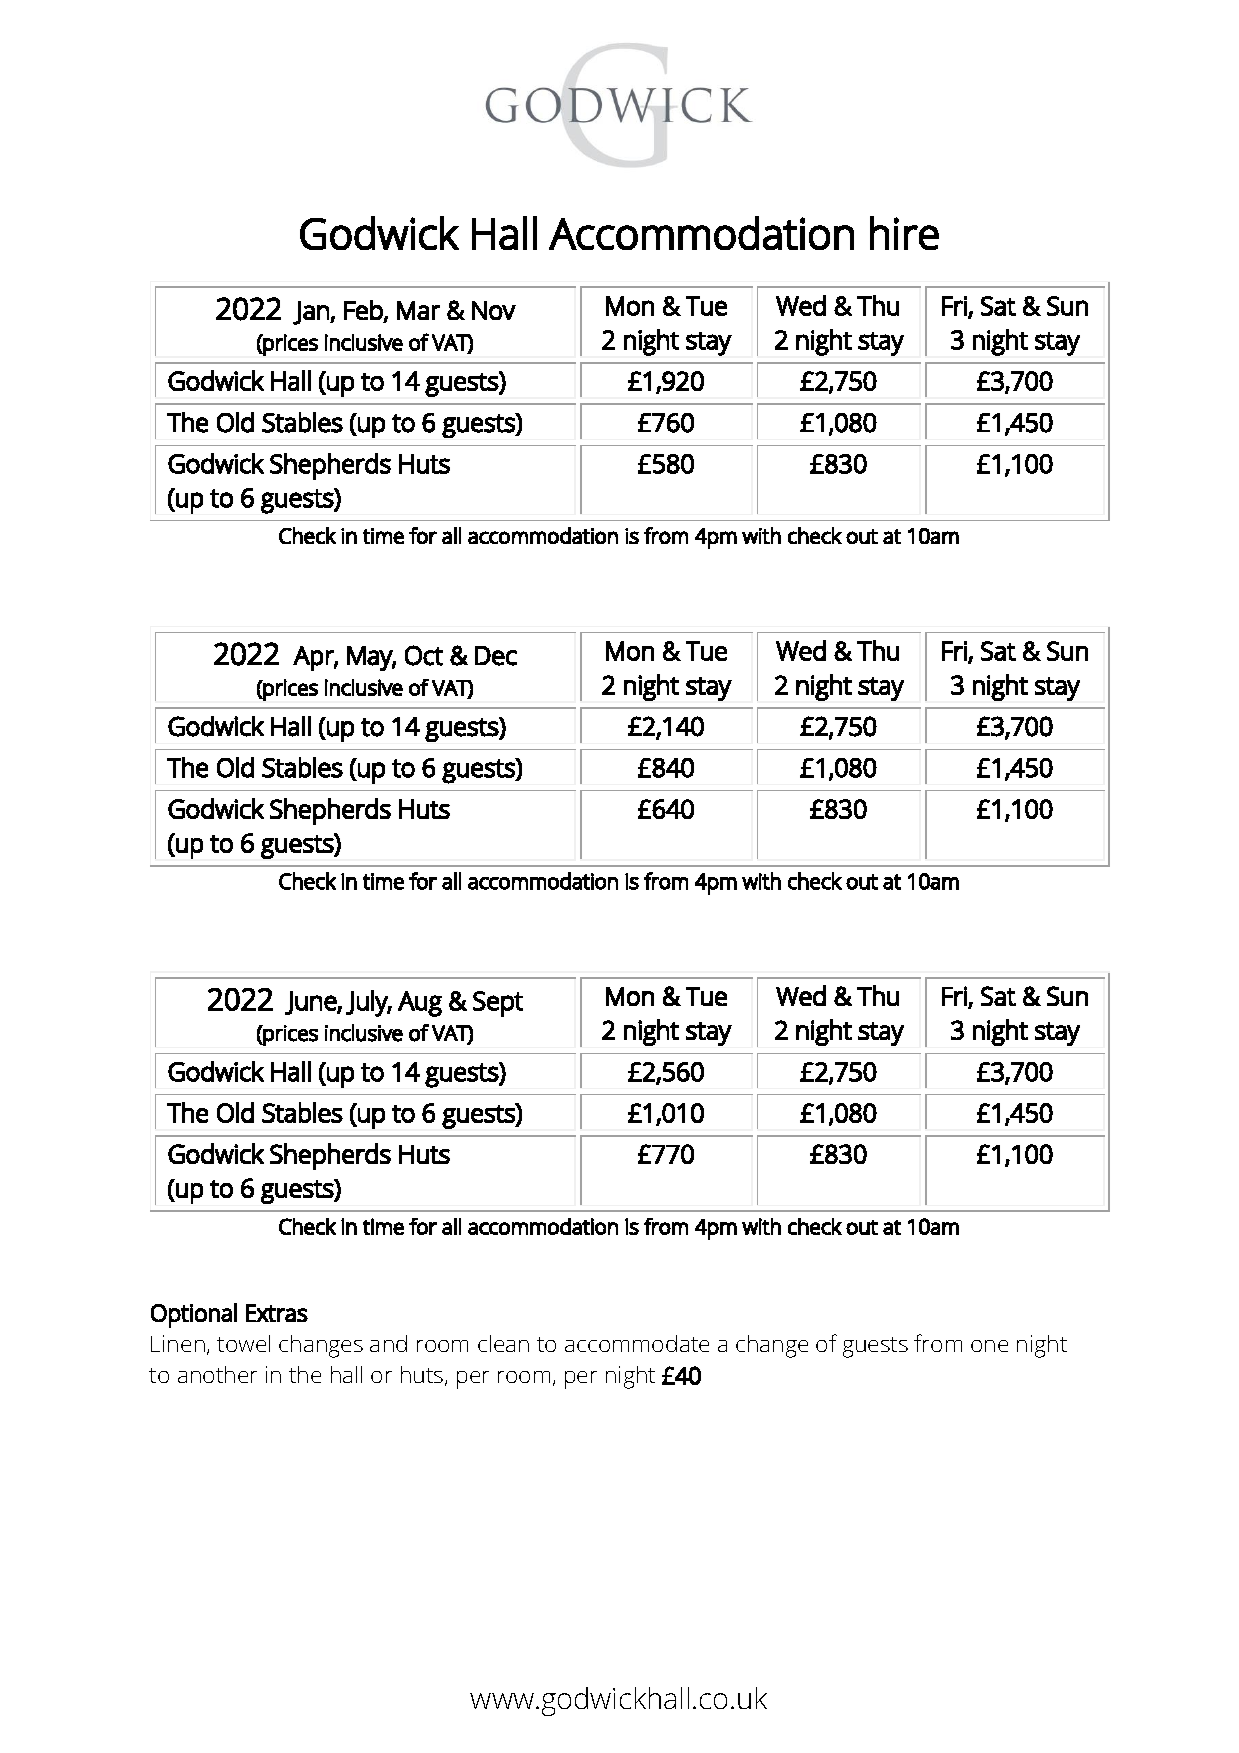 The image size is (1239, 1753). I want to click on Aug, so click(420, 1004).
